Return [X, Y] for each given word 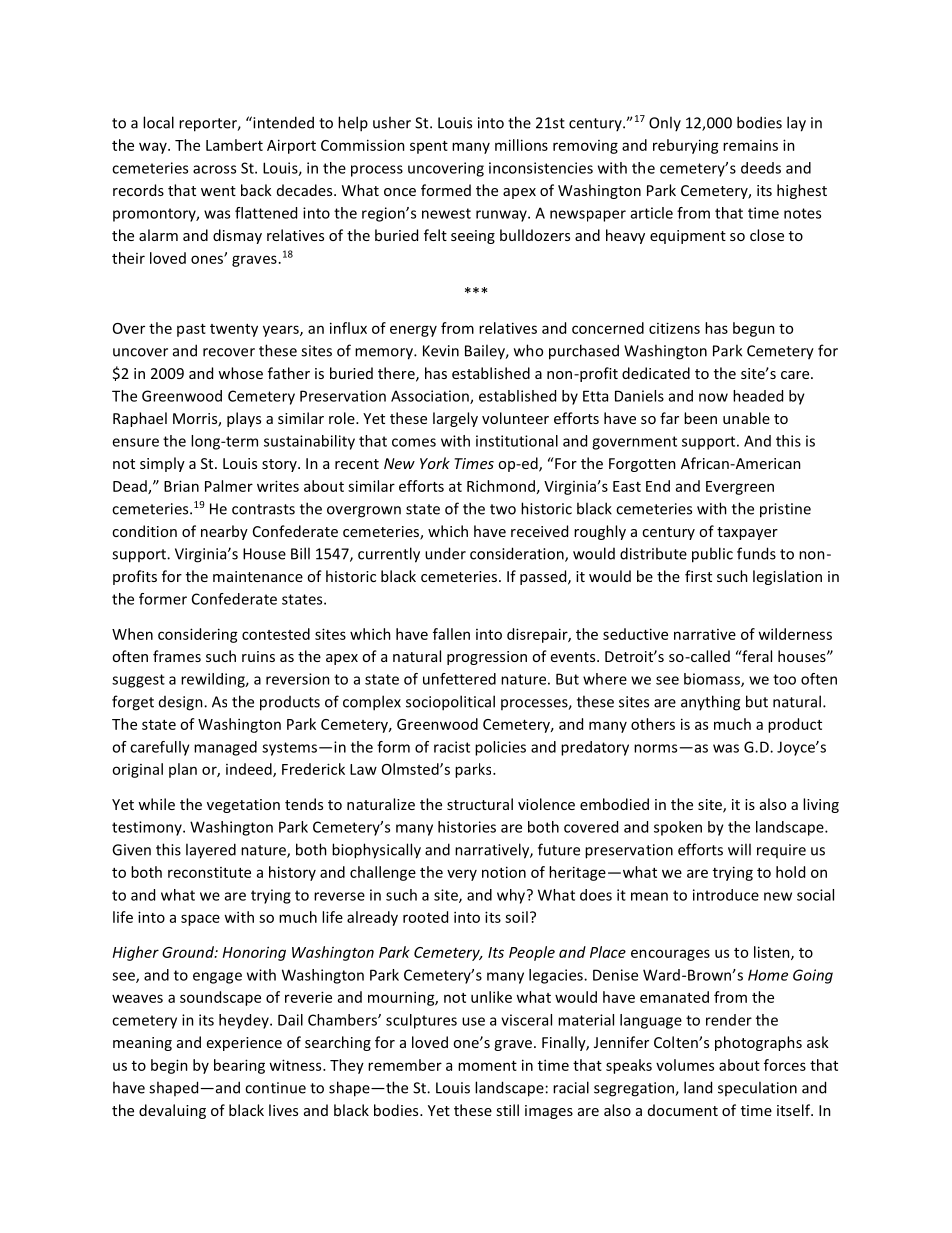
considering [198, 635]
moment [487, 1066]
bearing [239, 1066]
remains [750, 145]
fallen [451, 634]
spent [429, 147]
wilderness [795, 634]
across [214, 169]
